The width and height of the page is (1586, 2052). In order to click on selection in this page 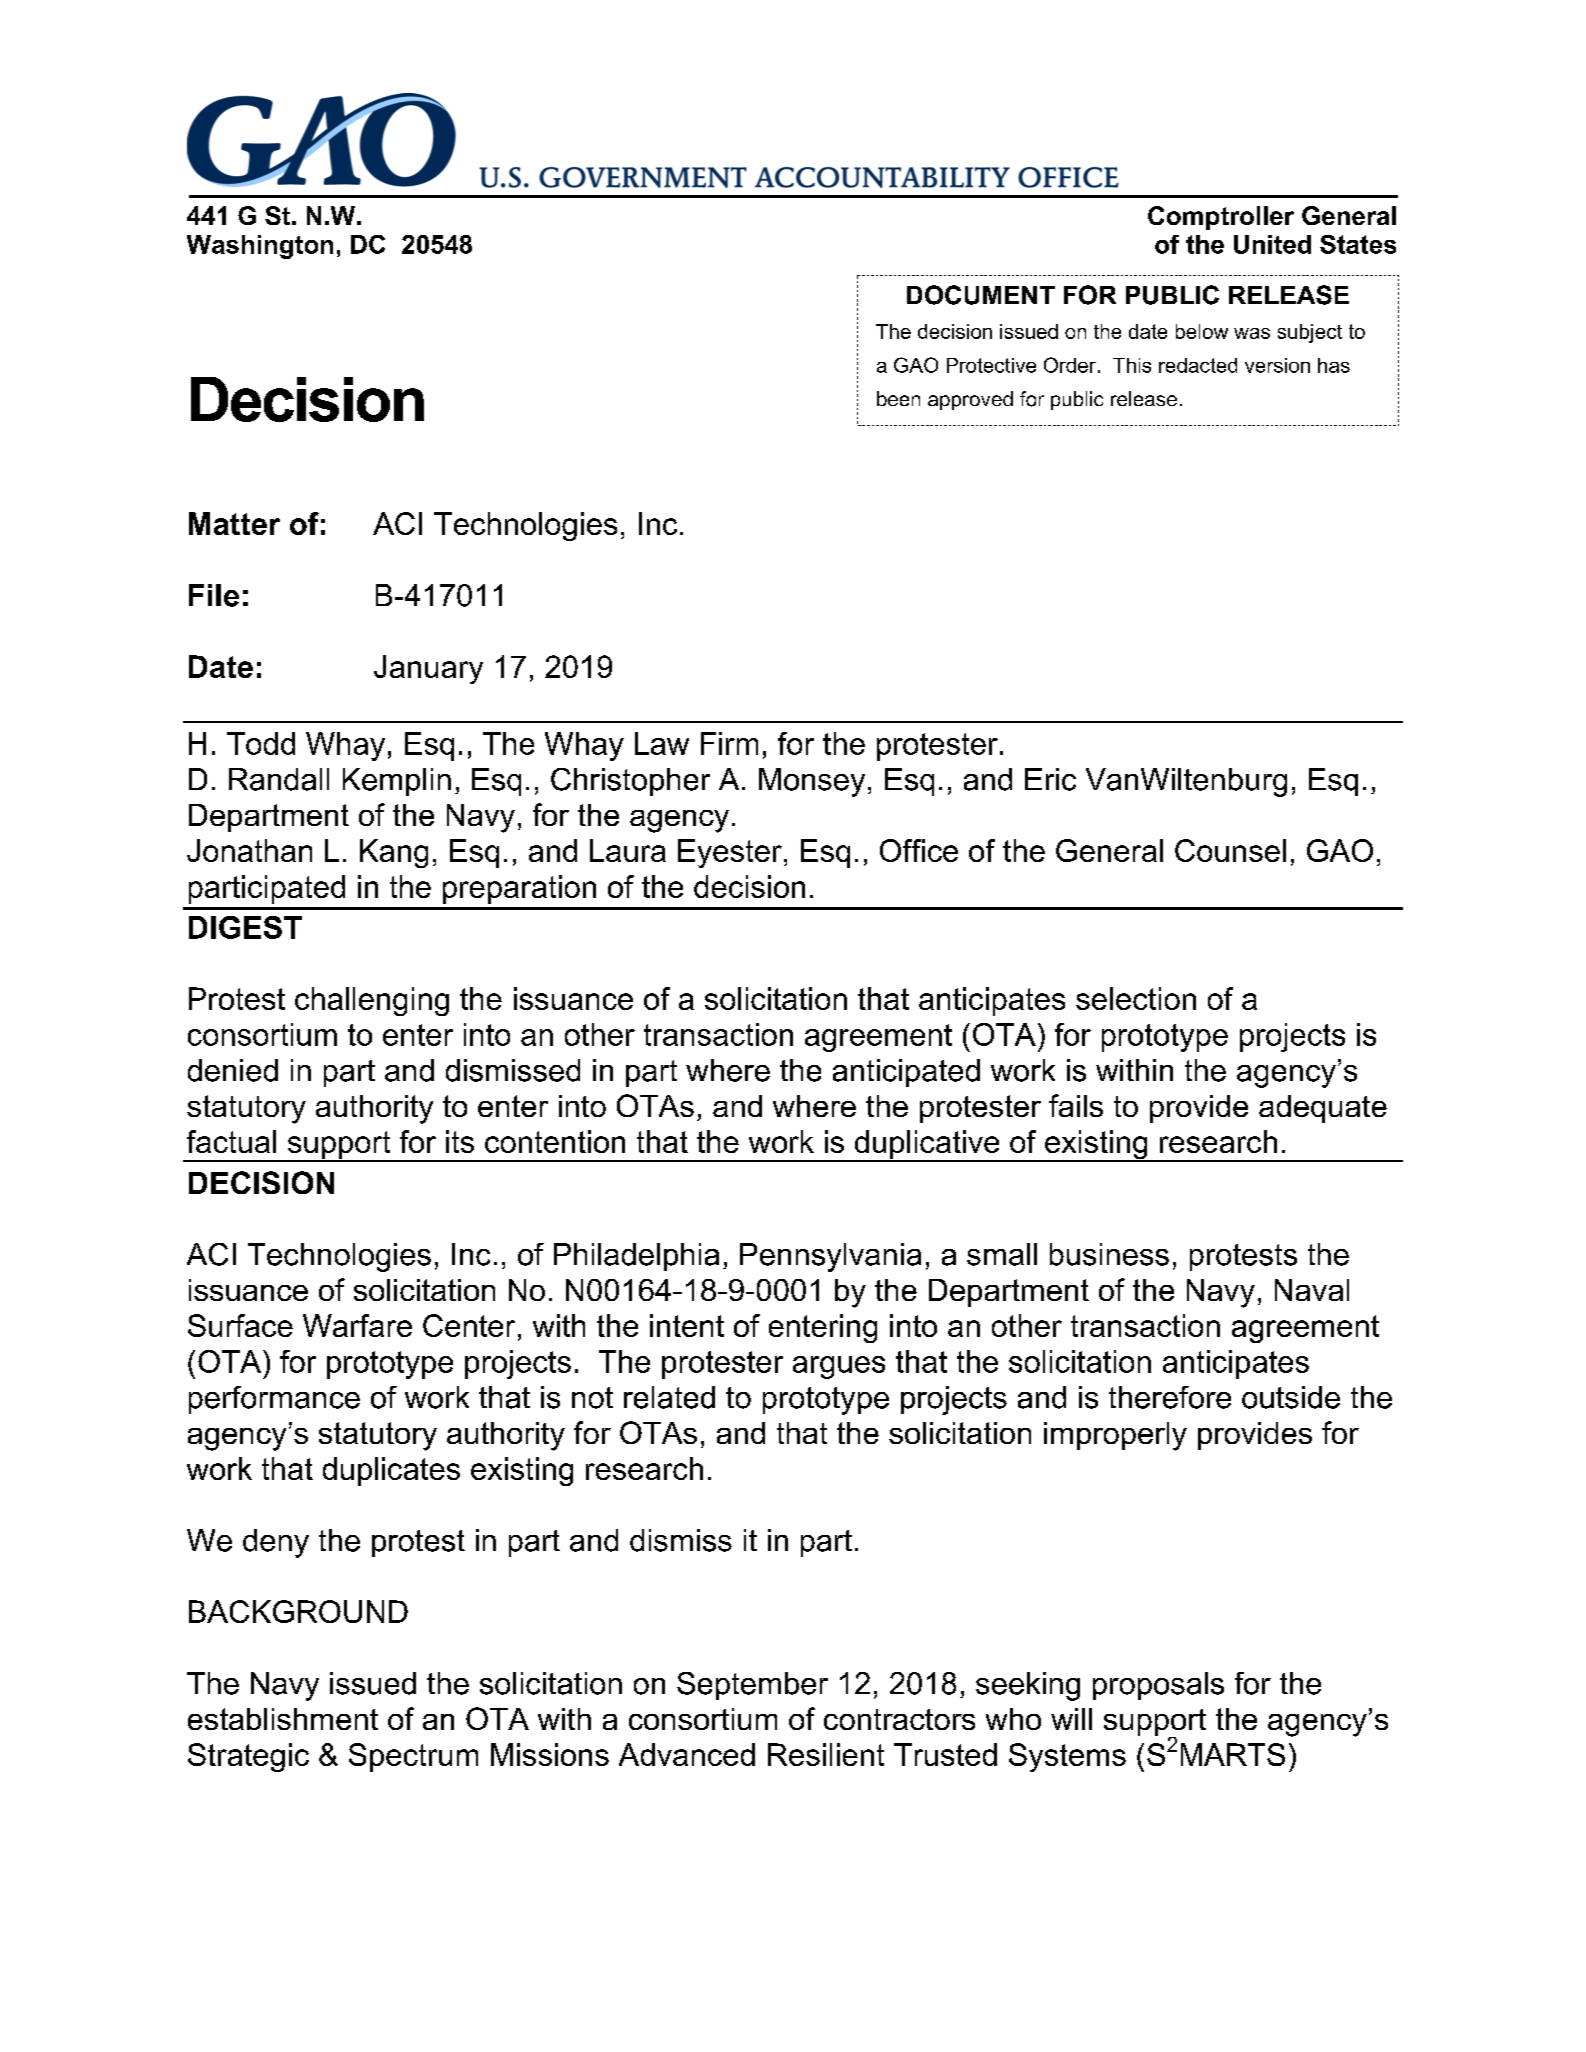, I will do `click(1136, 998)`.
